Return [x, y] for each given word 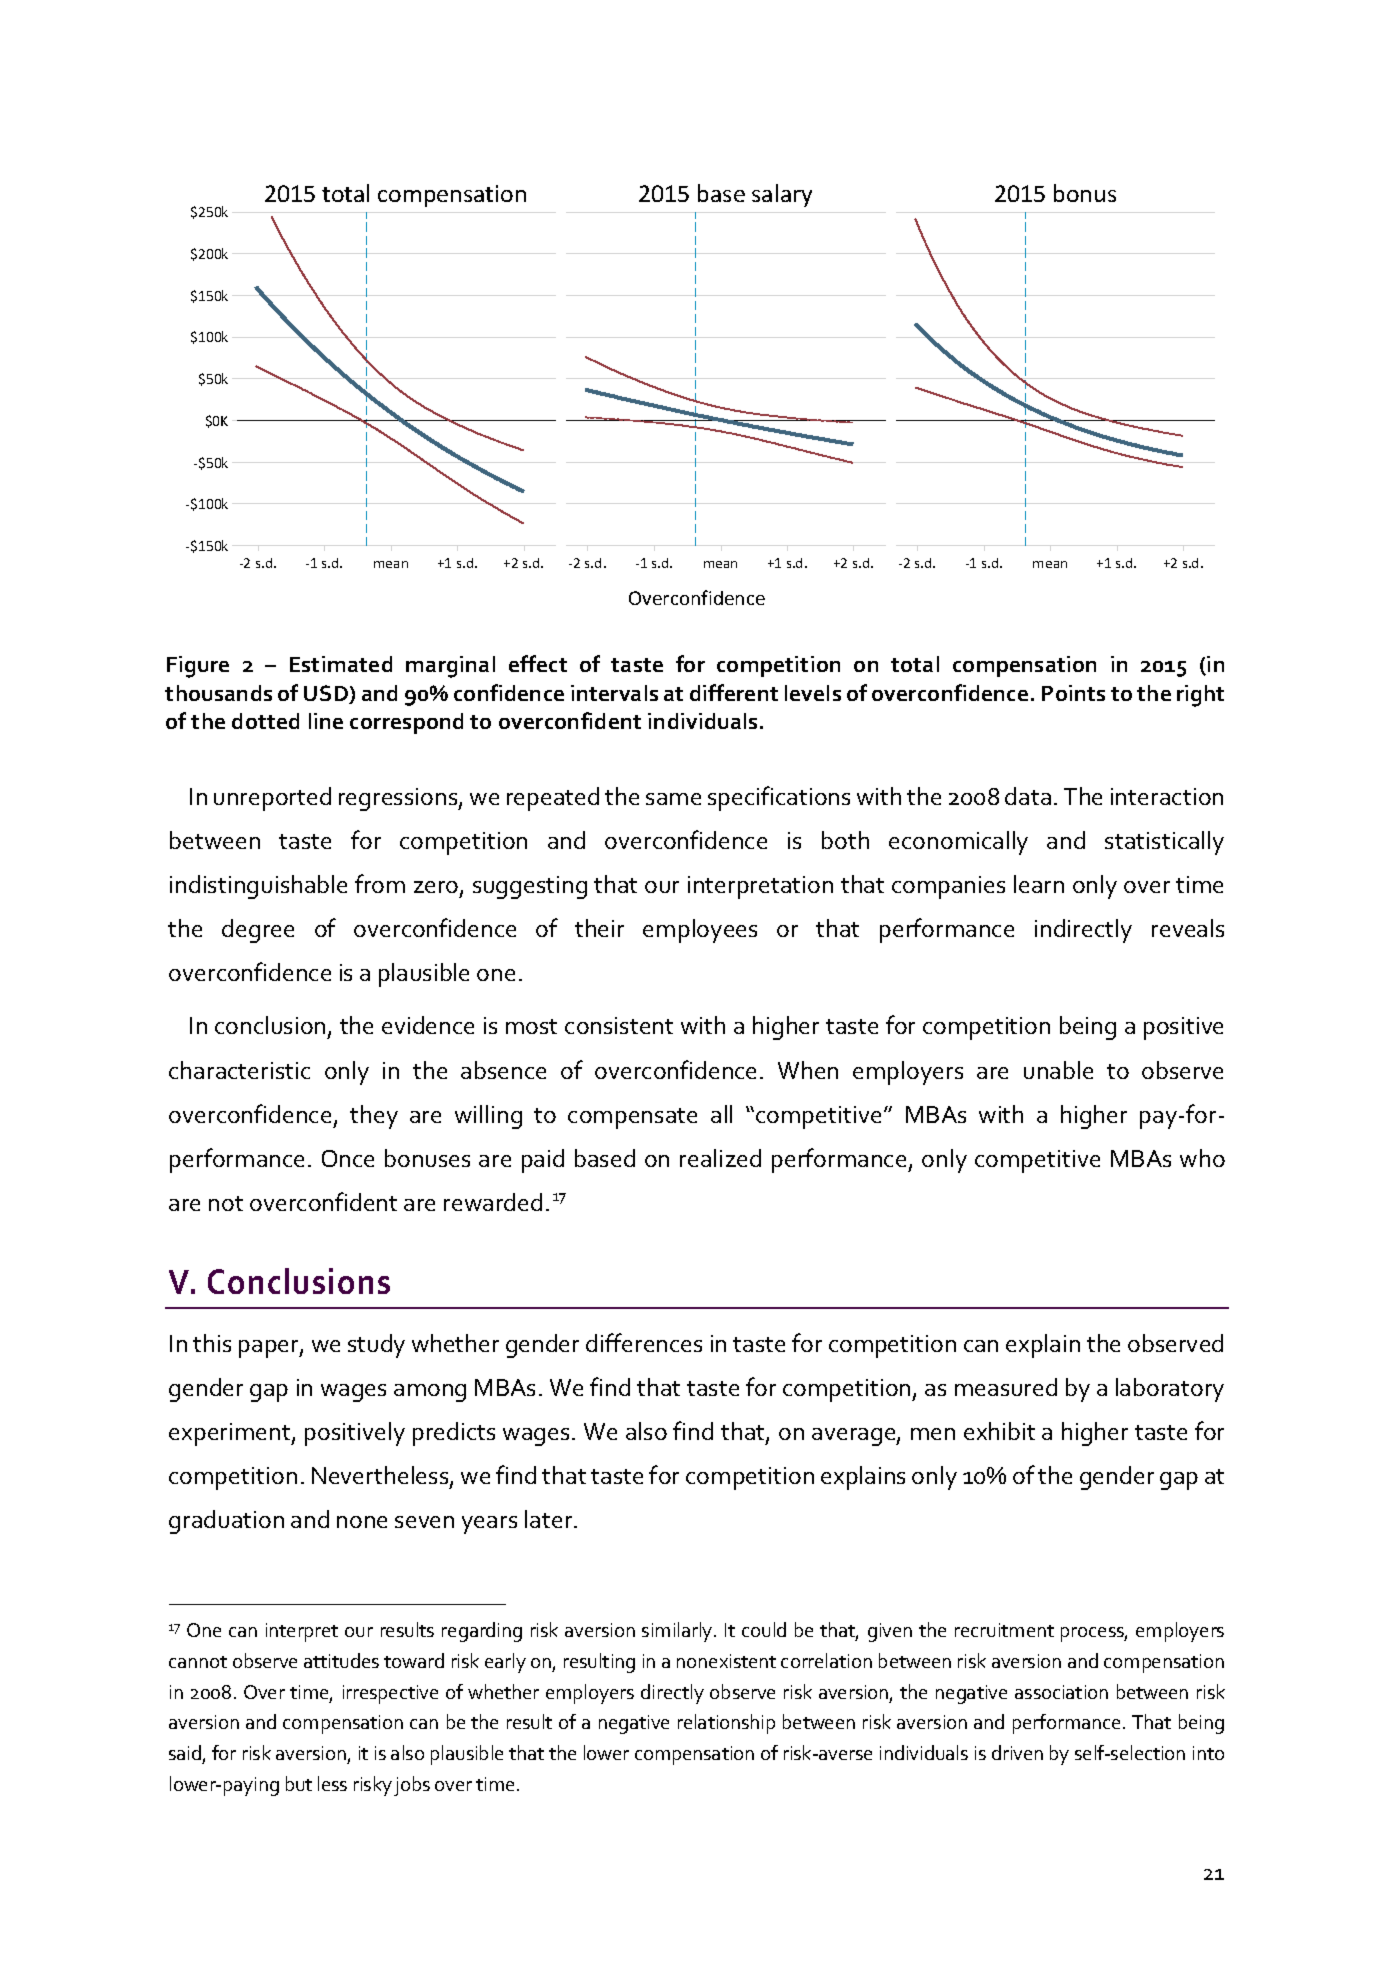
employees [700, 931]
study [376, 1346]
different [734, 692]
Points [1073, 693]
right [1200, 696]
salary [782, 195]
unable [1058, 1070]
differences [644, 1342]
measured [1006, 1387]
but [299, 1783]
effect [538, 663]
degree [258, 931]
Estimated [341, 664]
